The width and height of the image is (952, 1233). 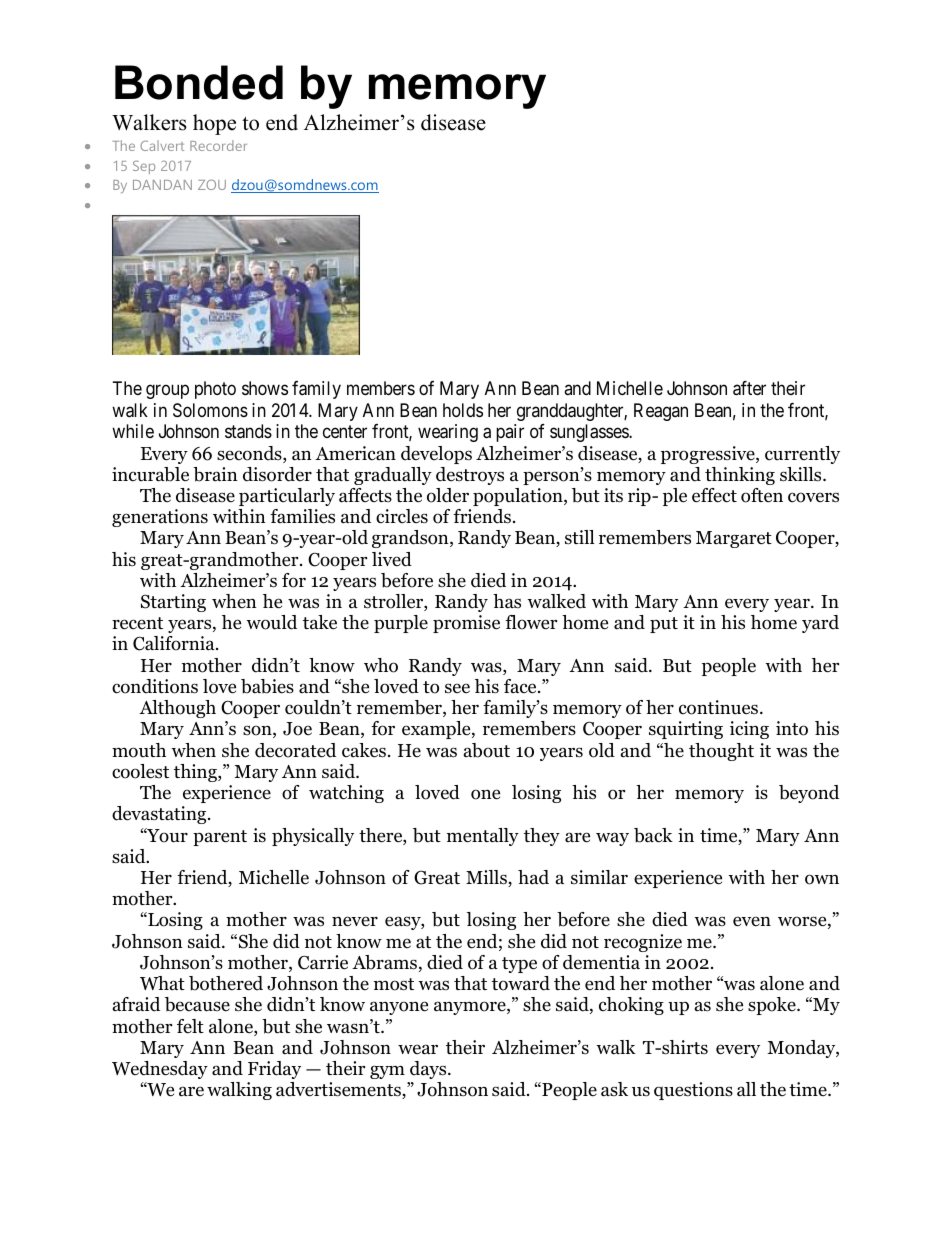 What do you see at coordinates (734, 539) in the image?
I see `Margaret` at bounding box center [734, 539].
